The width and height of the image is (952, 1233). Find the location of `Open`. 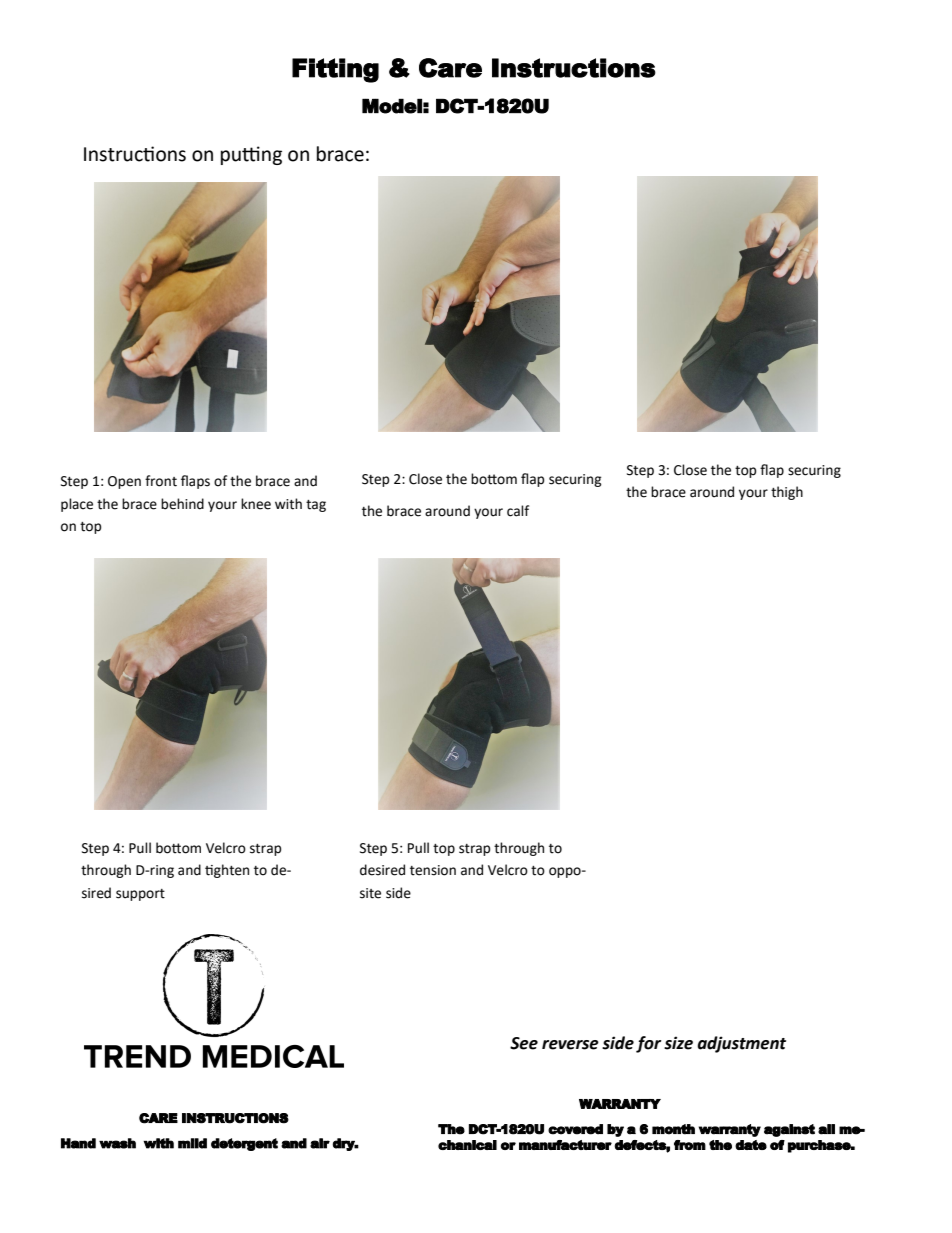

Open is located at coordinates (124, 482).
